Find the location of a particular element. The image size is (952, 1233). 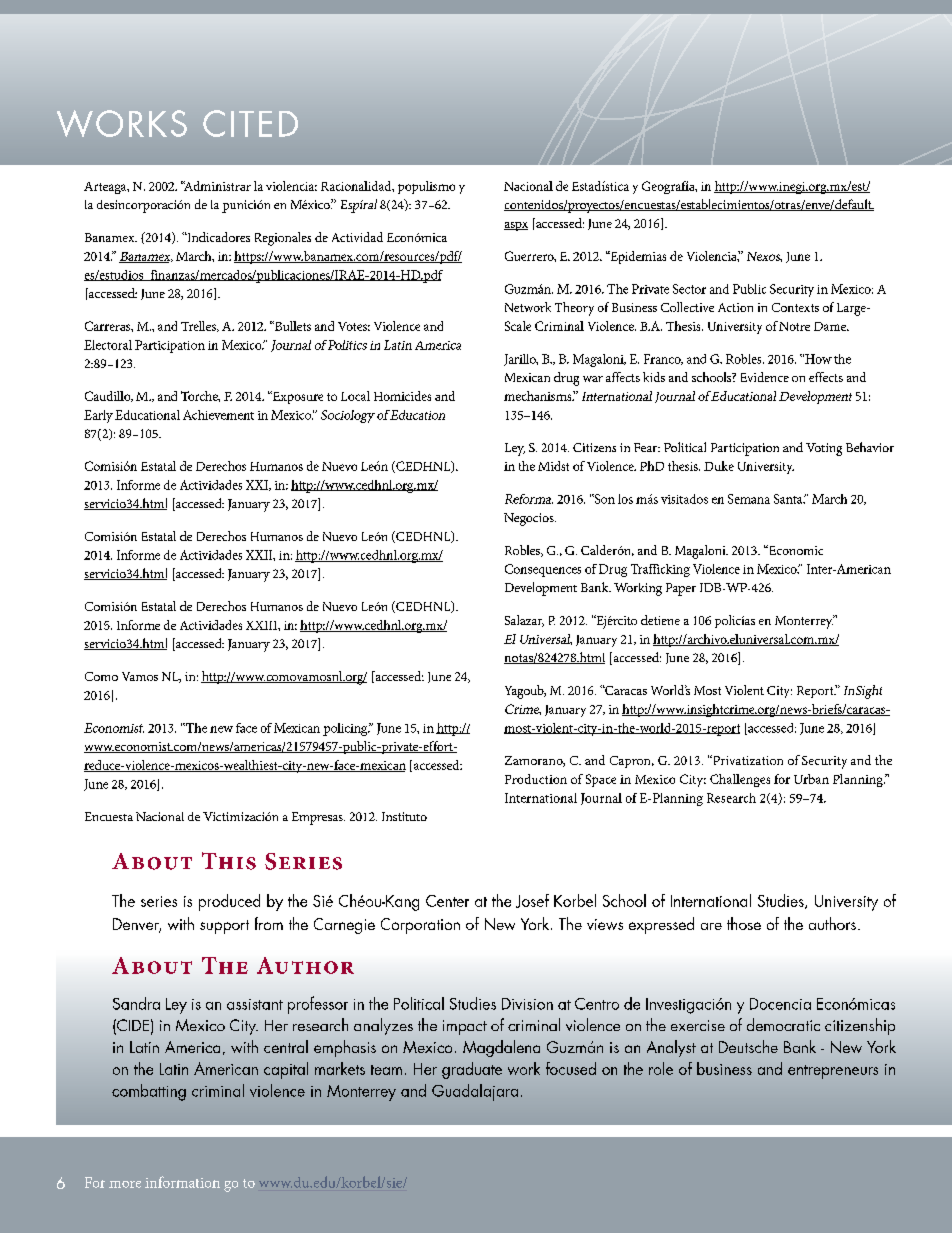

information is located at coordinates (182, 1182).
